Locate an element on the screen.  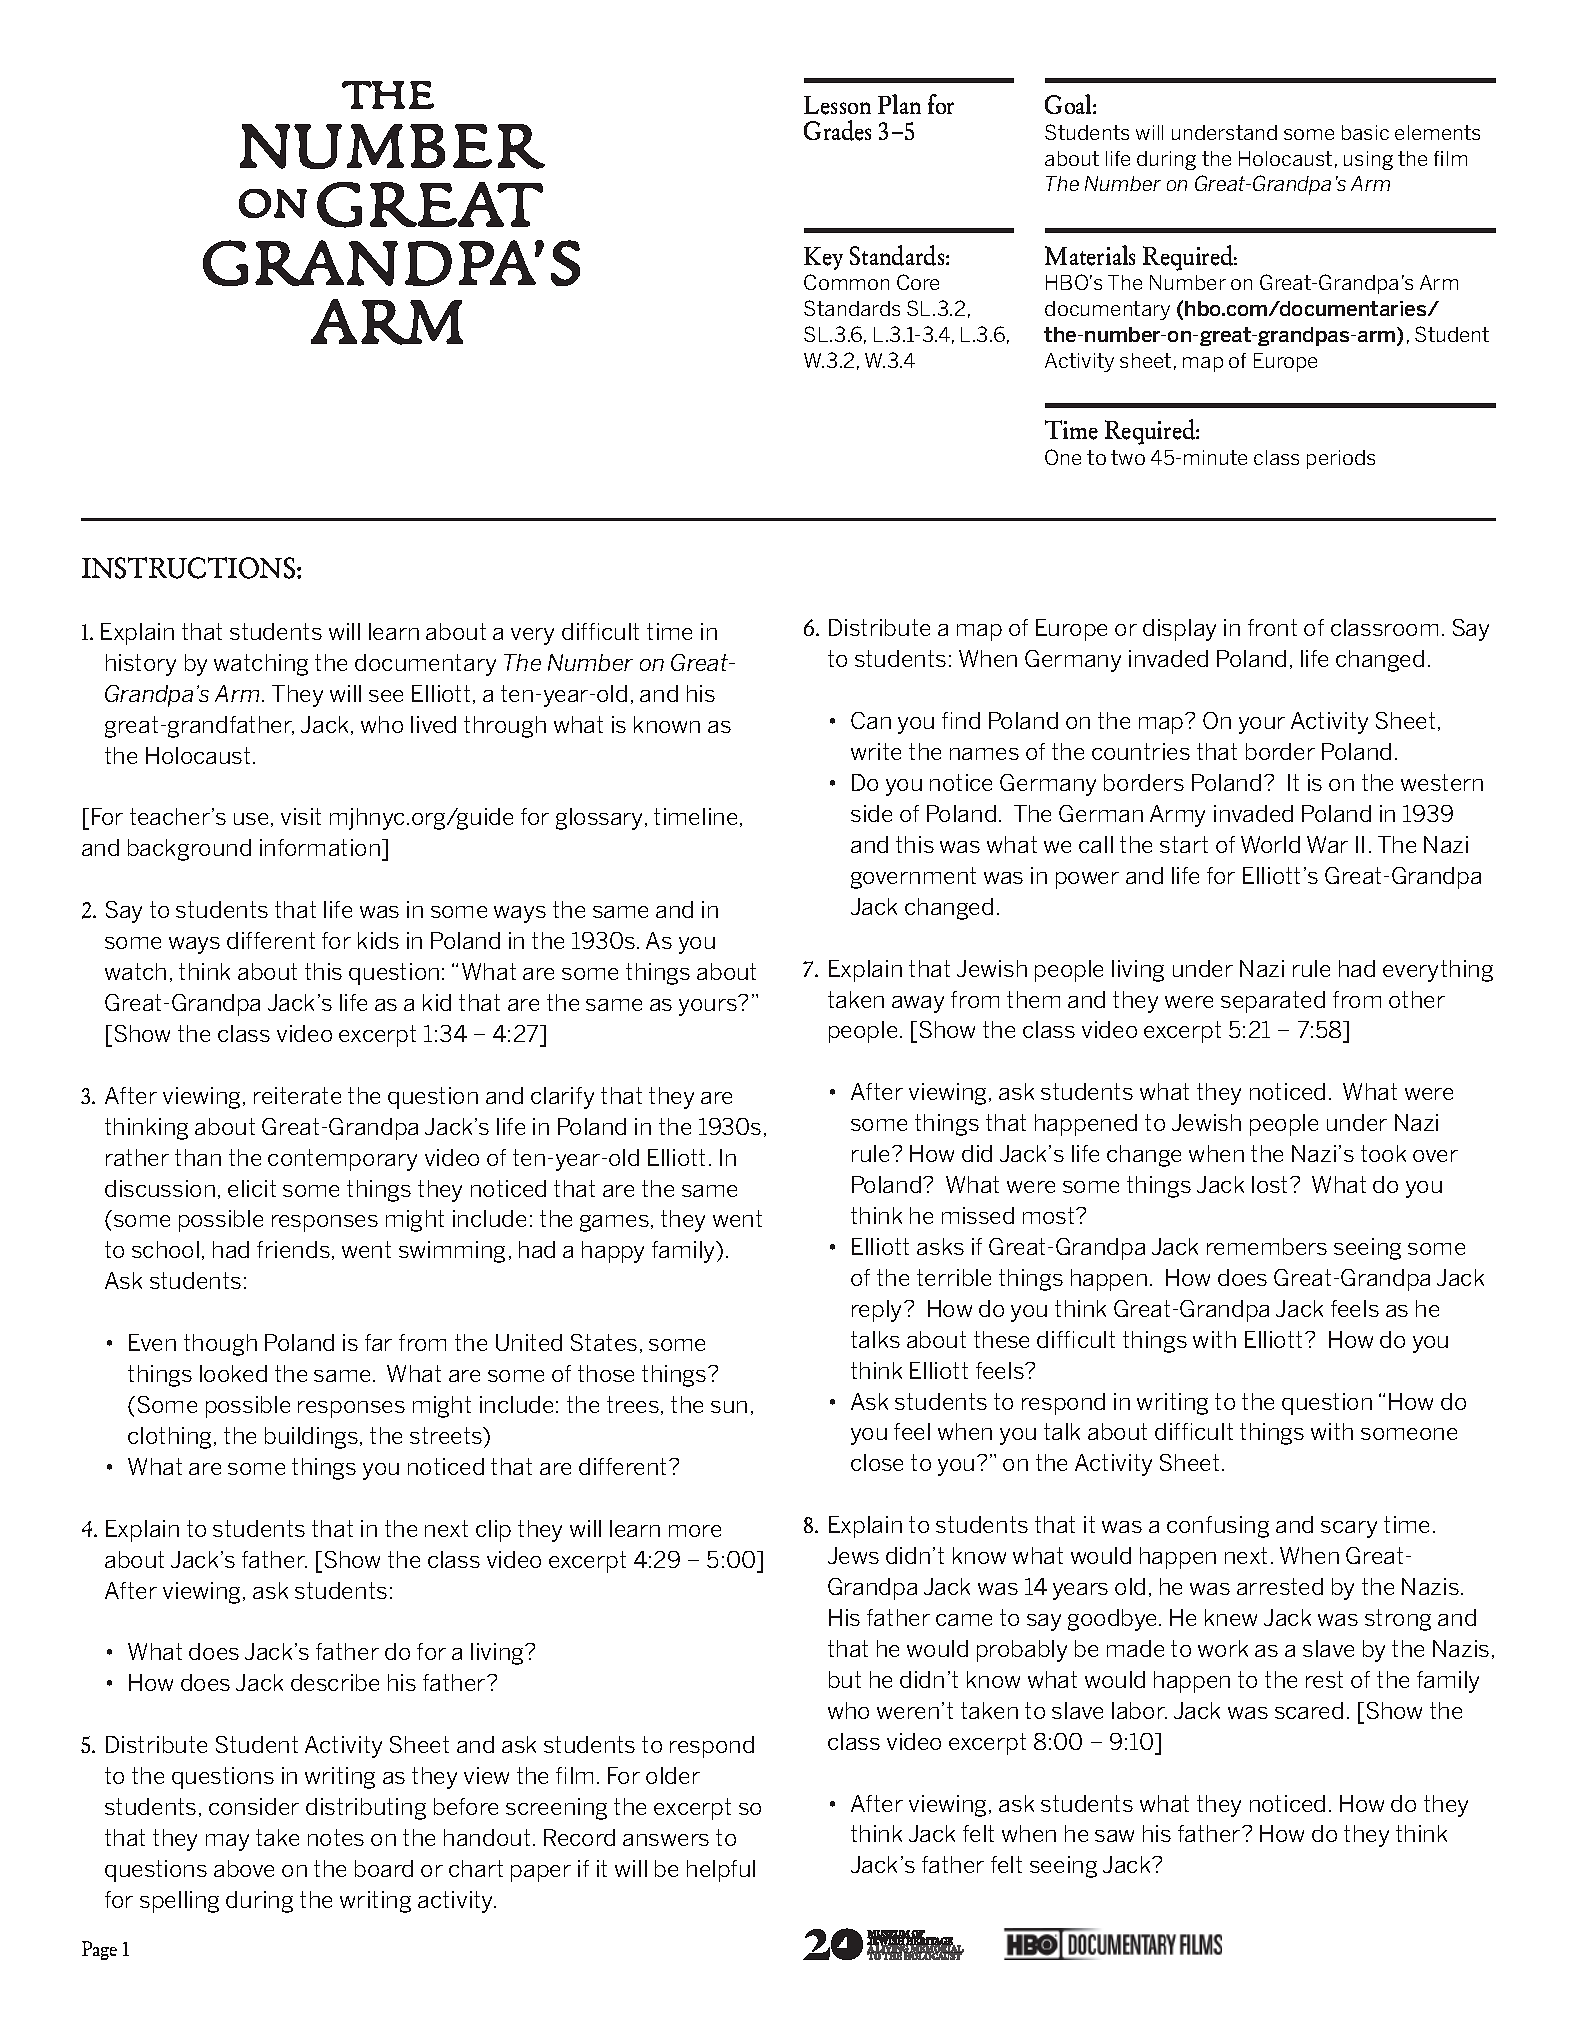
separated is located at coordinates (1273, 1002).
